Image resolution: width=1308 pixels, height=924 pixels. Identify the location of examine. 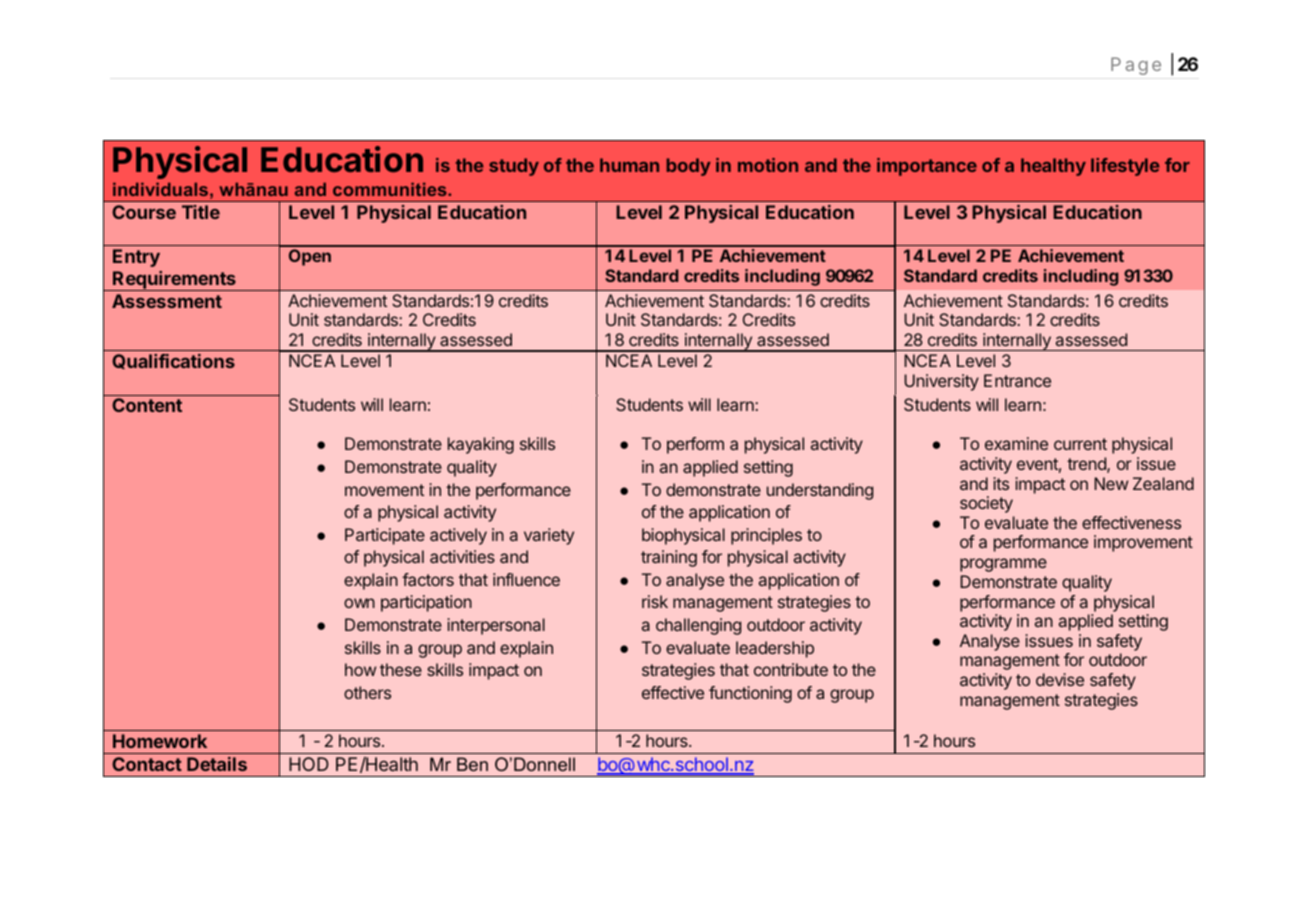
(1016, 443).
